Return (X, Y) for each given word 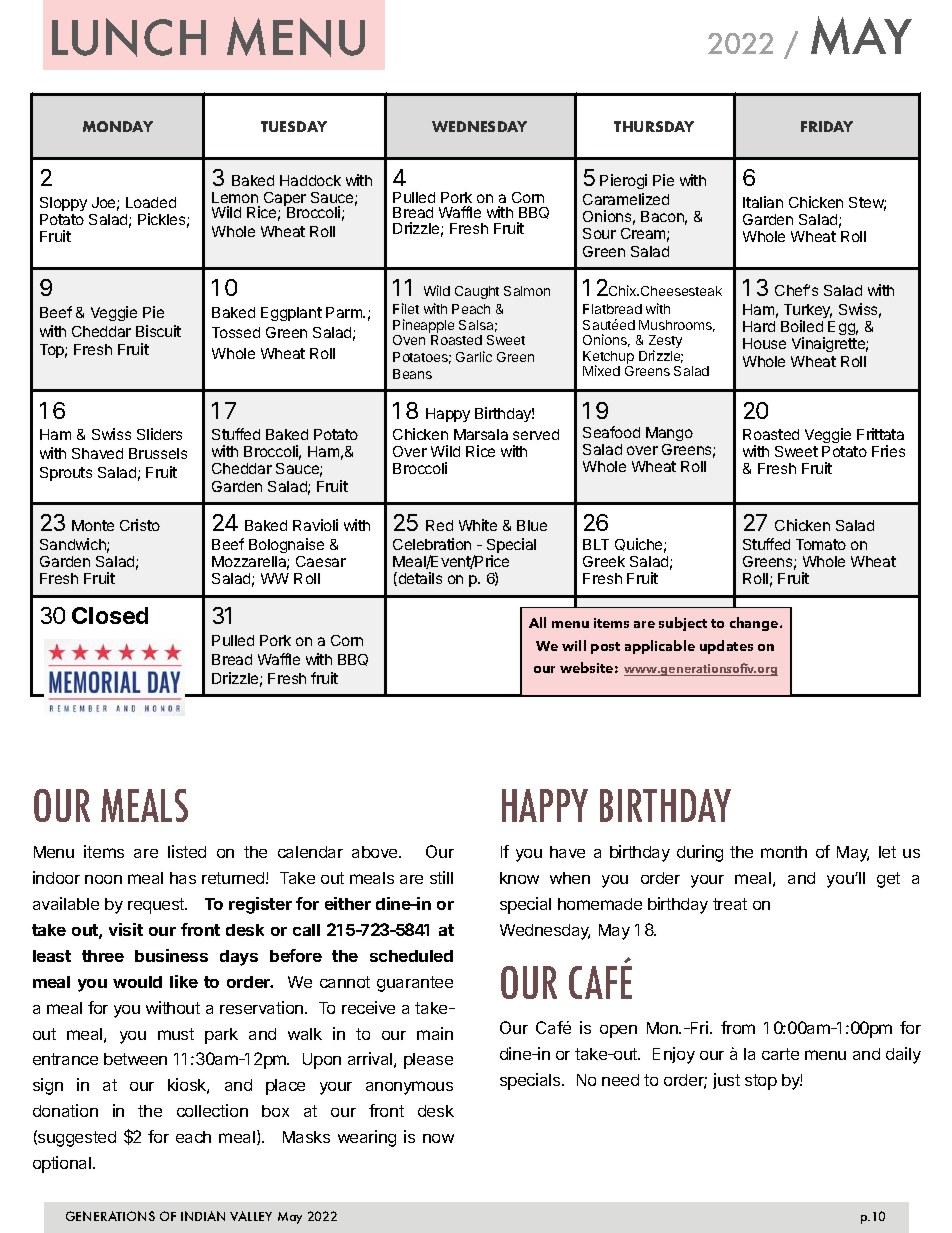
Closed (110, 615)
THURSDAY (654, 126)
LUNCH (129, 37)
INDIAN (203, 1216)
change (755, 624)
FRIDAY (827, 126)
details (419, 579)
